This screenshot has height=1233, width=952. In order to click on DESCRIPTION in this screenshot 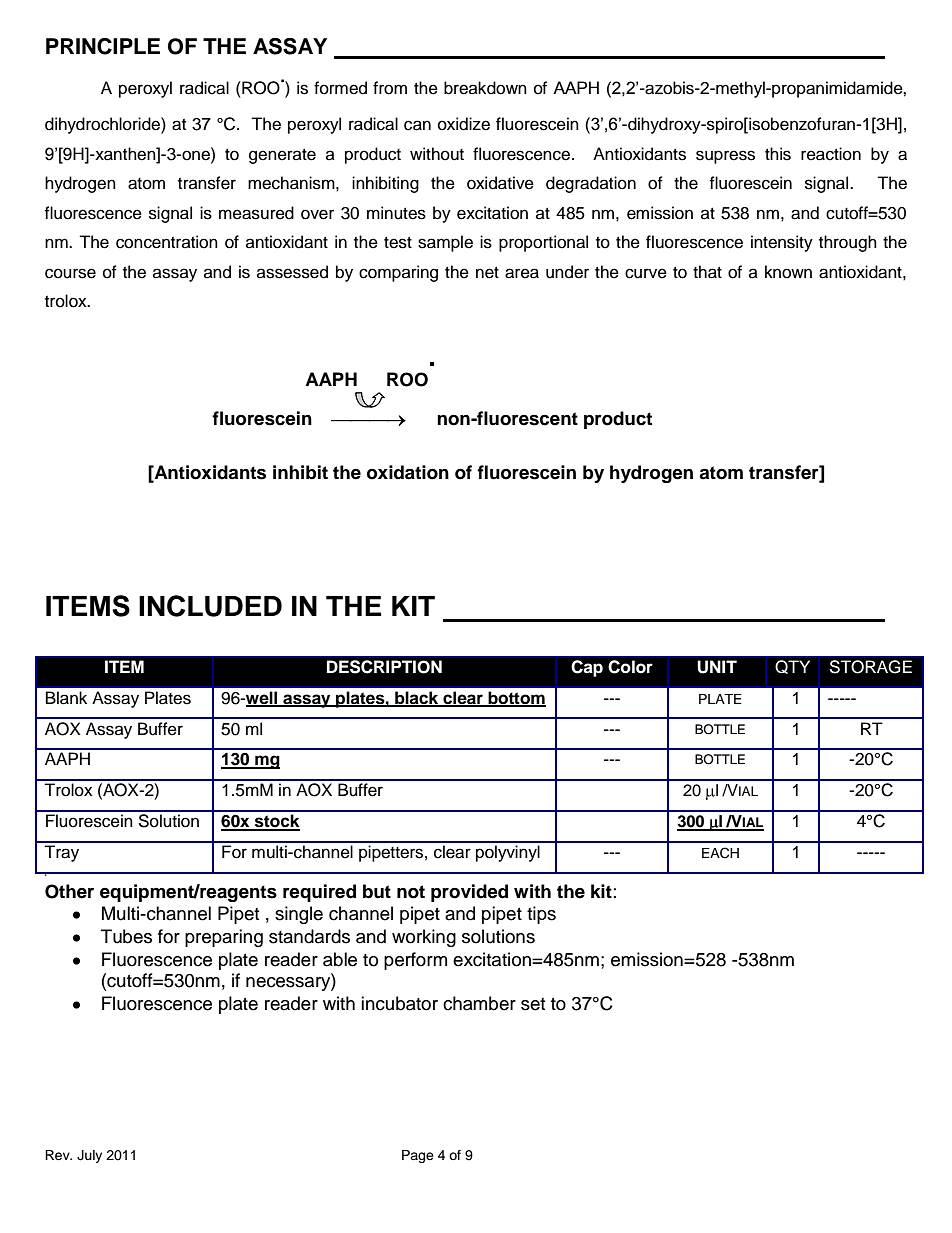, I will do `click(384, 667)`.
